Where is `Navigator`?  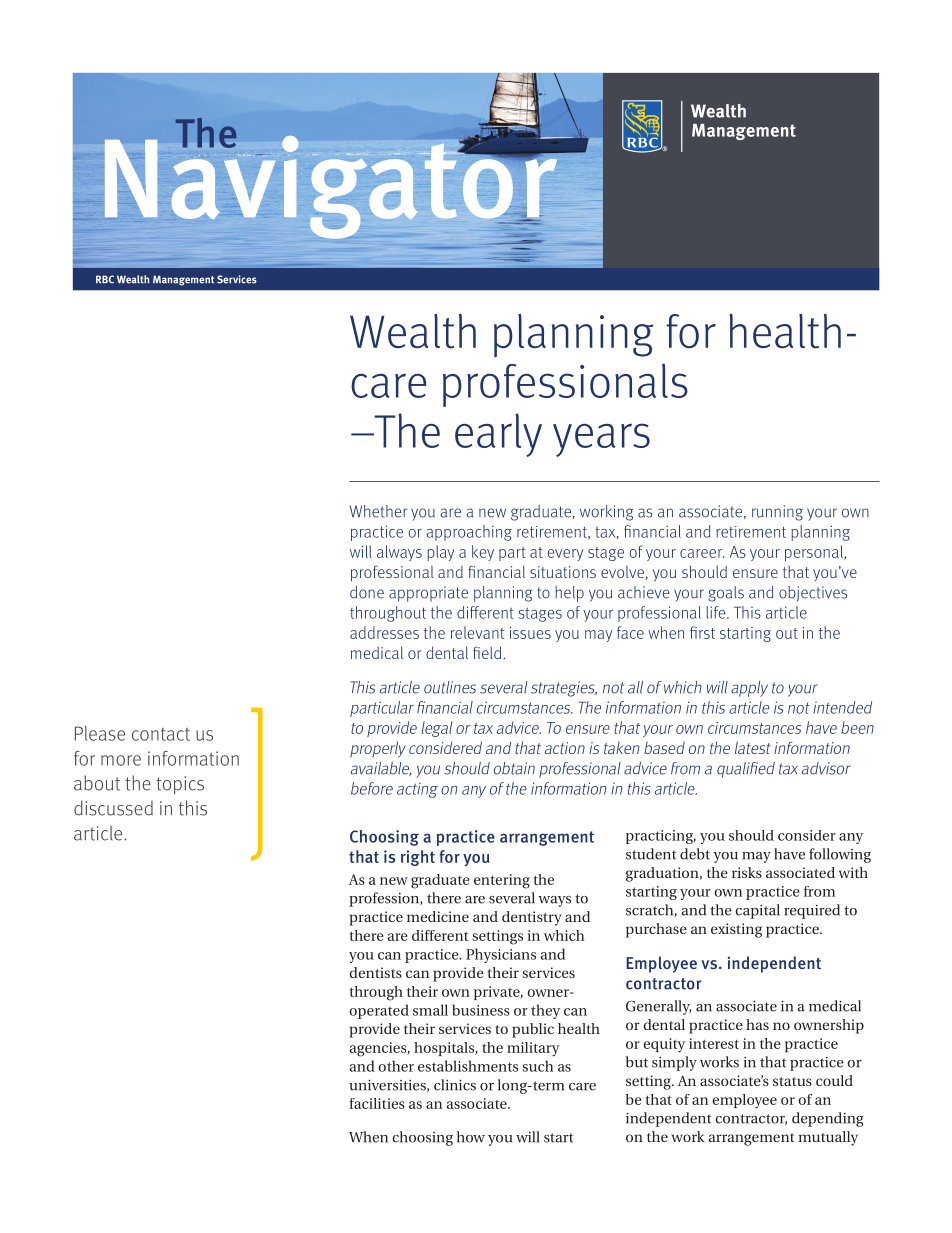 Navigator is located at coordinates (332, 187).
